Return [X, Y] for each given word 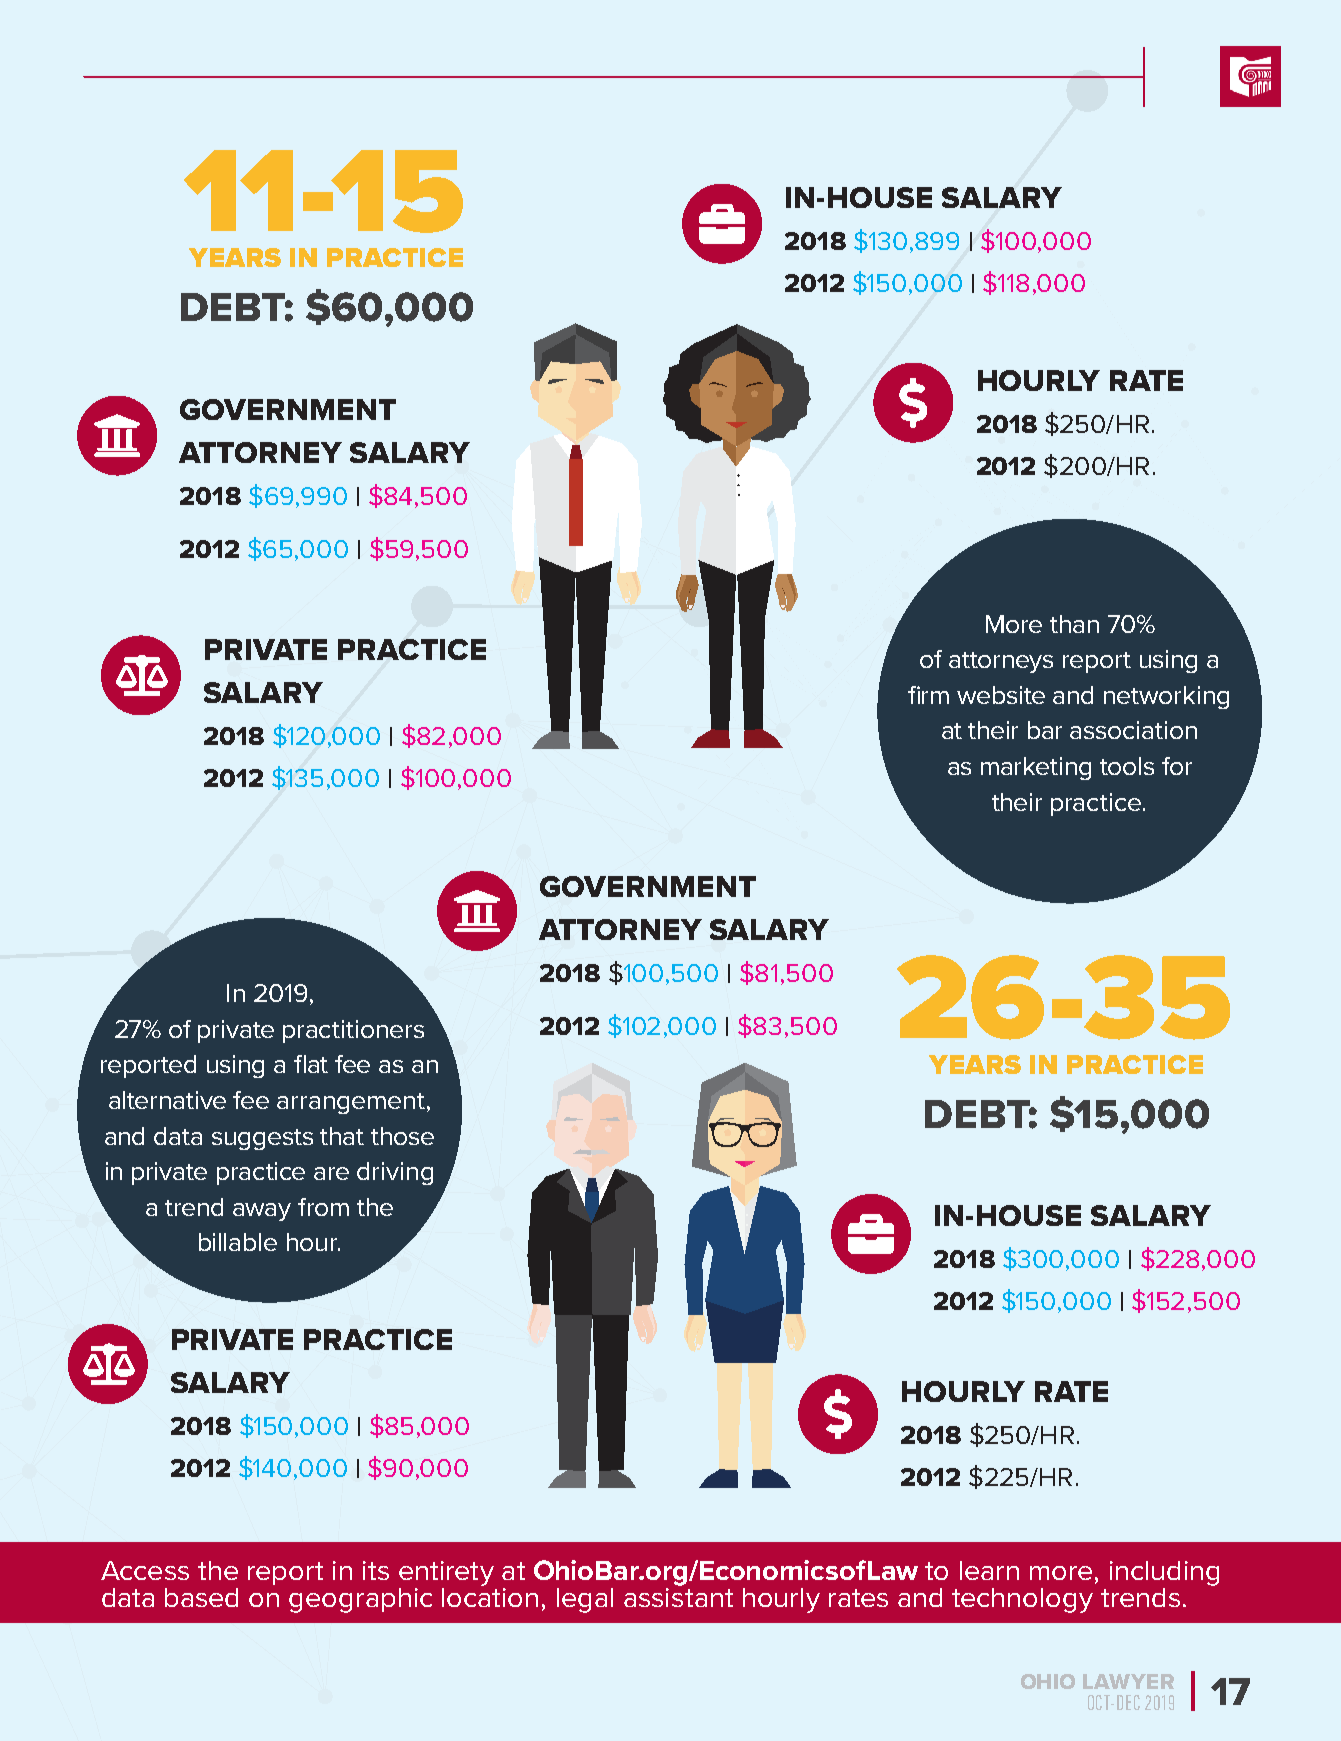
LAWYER [1128, 1681]
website [1001, 695]
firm [928, 695]
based [201, 1597]
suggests [262, 1139]
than [1074, 624]
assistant [678, 1596]
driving [395, 1173]
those [402, 1136]
